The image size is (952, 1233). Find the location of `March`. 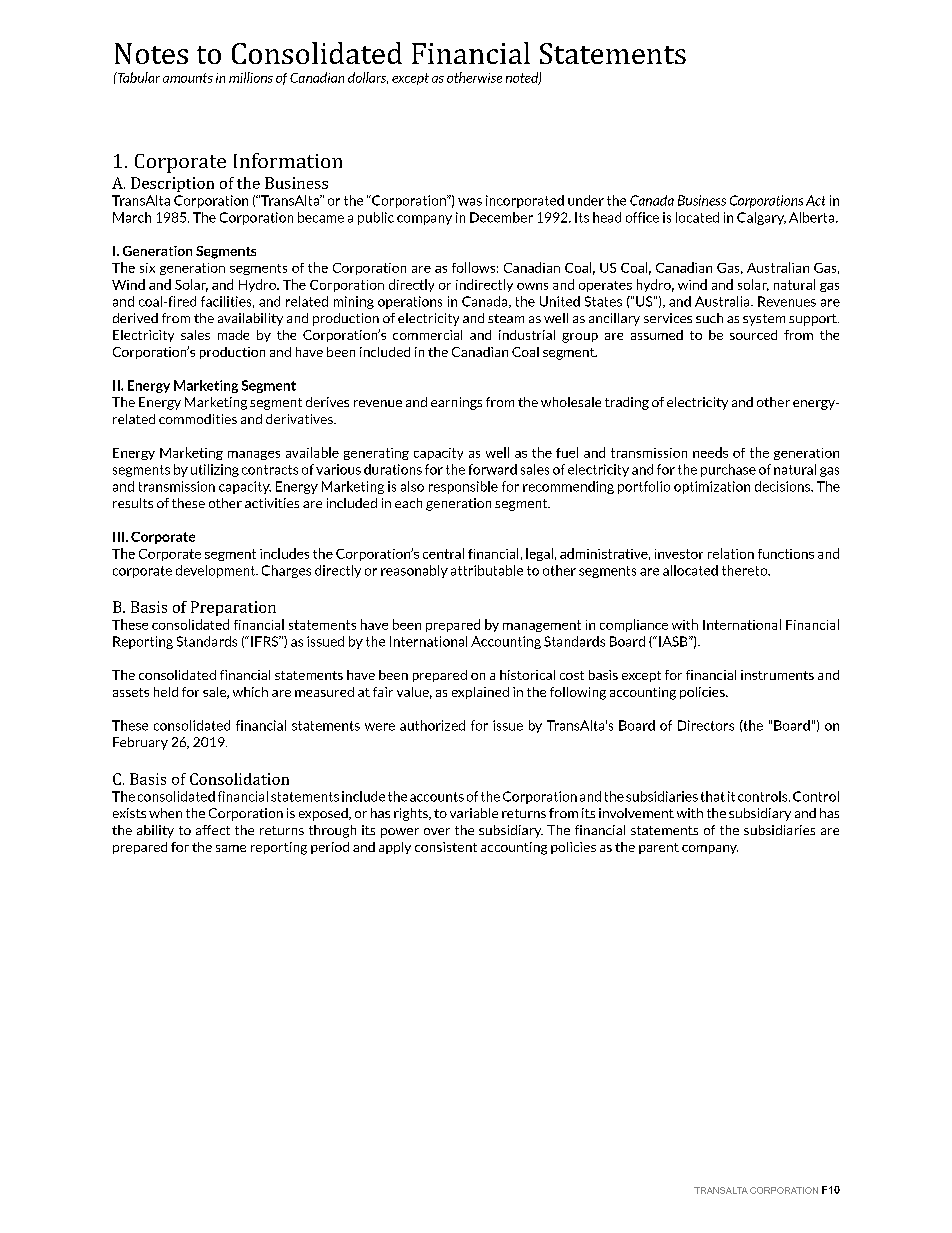

March is located at coordinates (132, 217).
